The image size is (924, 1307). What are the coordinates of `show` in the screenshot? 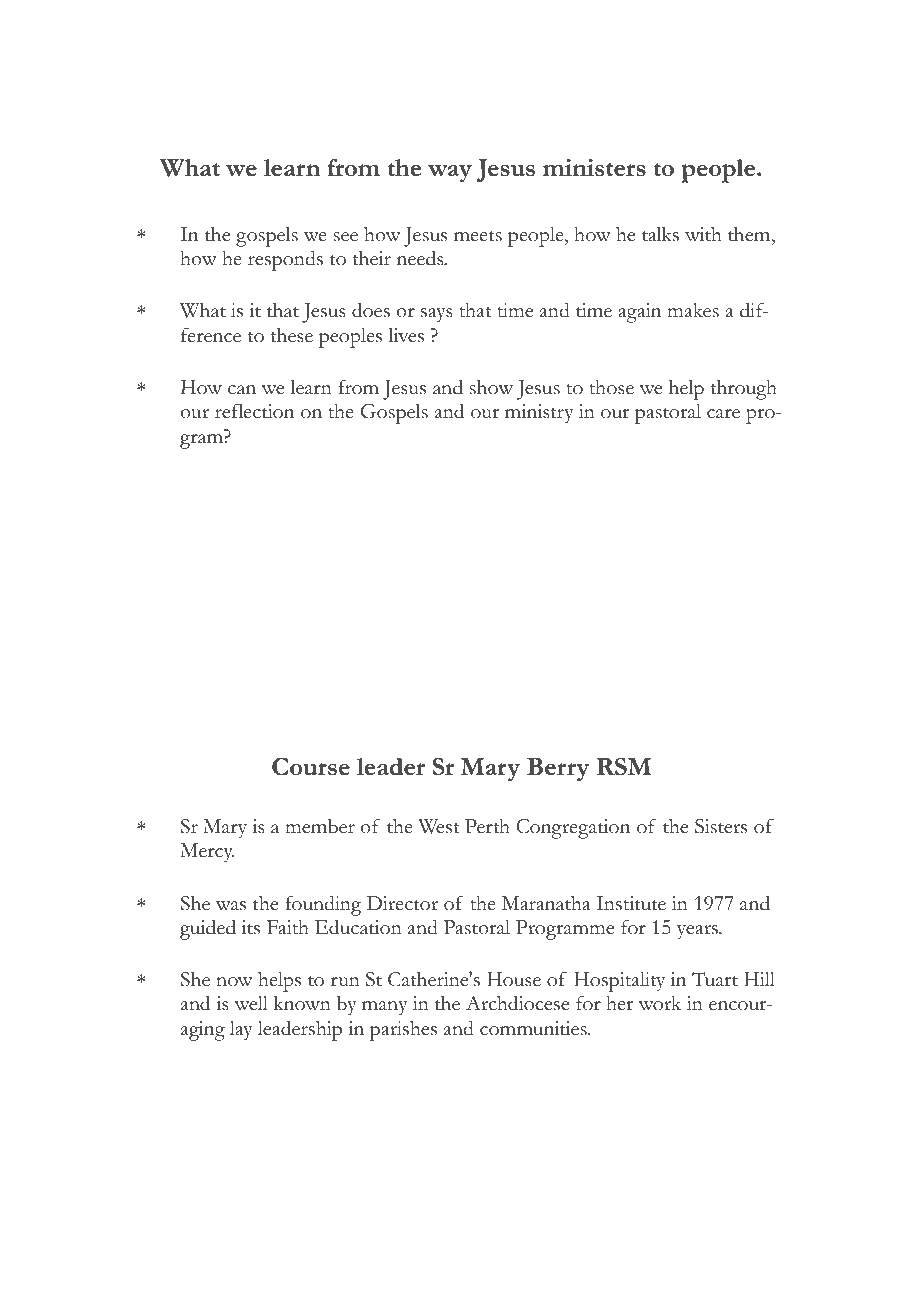 It's located at (491, 387).
